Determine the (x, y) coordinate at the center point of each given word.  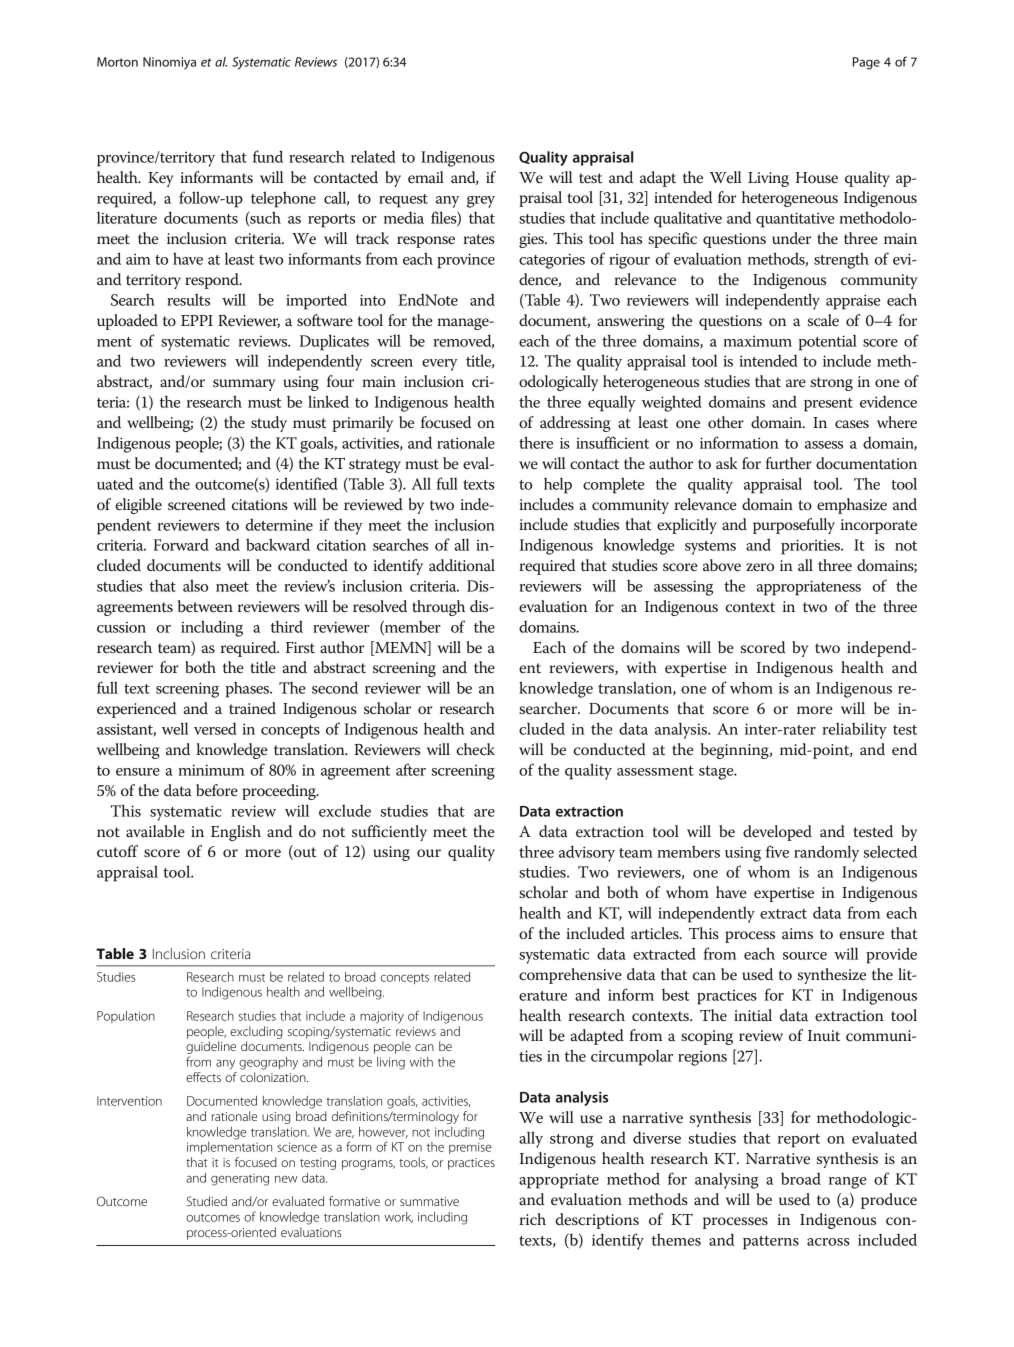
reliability (854, 730)
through (438, 608)
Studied (207, 1201)
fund (268, 156)
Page (866, 63)
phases (249, 690)
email (426, 177)
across (828, 1242)
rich (532, 1219)
